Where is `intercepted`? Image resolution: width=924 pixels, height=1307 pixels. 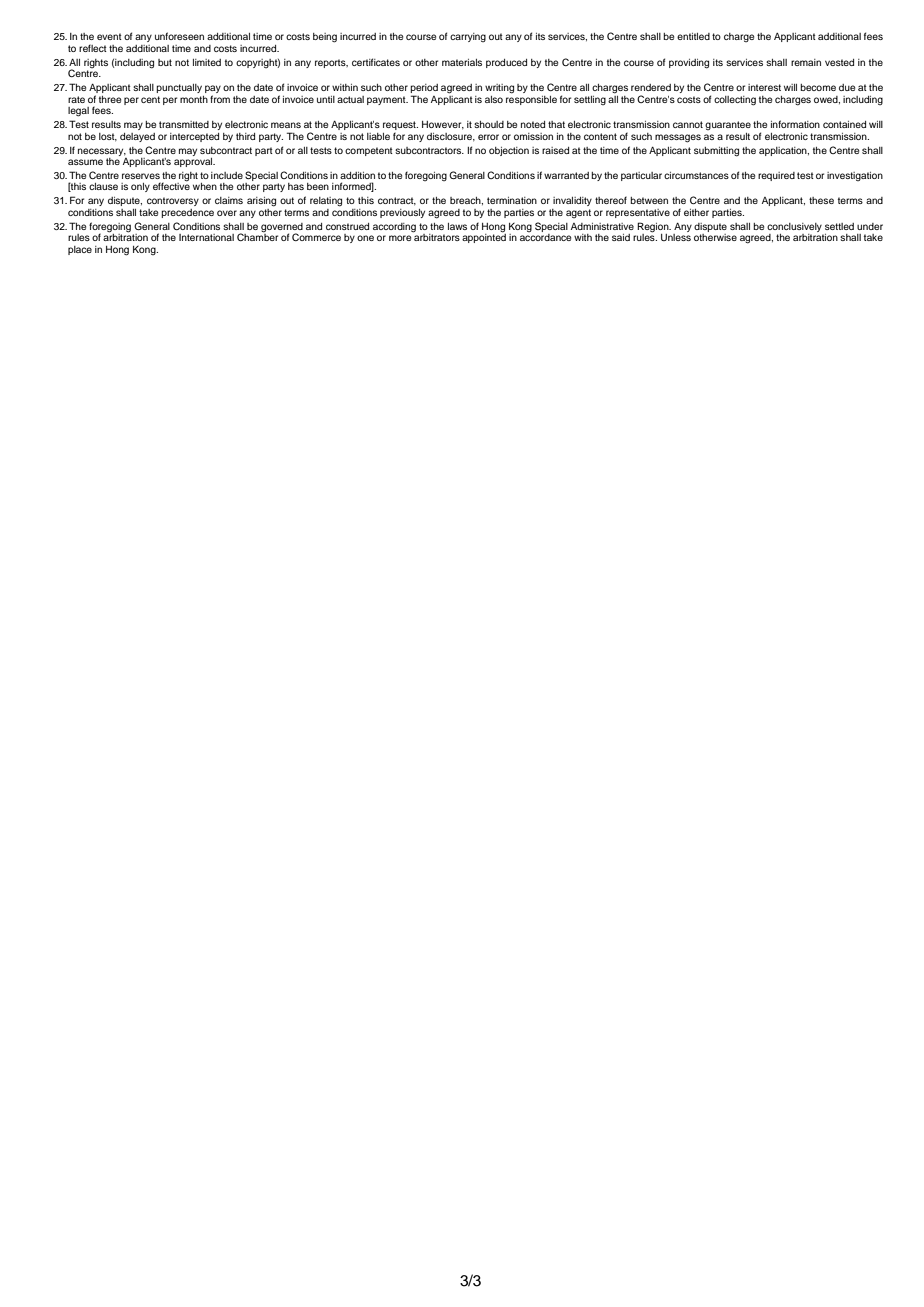 intercepted is located at coordinates (194, 137).
